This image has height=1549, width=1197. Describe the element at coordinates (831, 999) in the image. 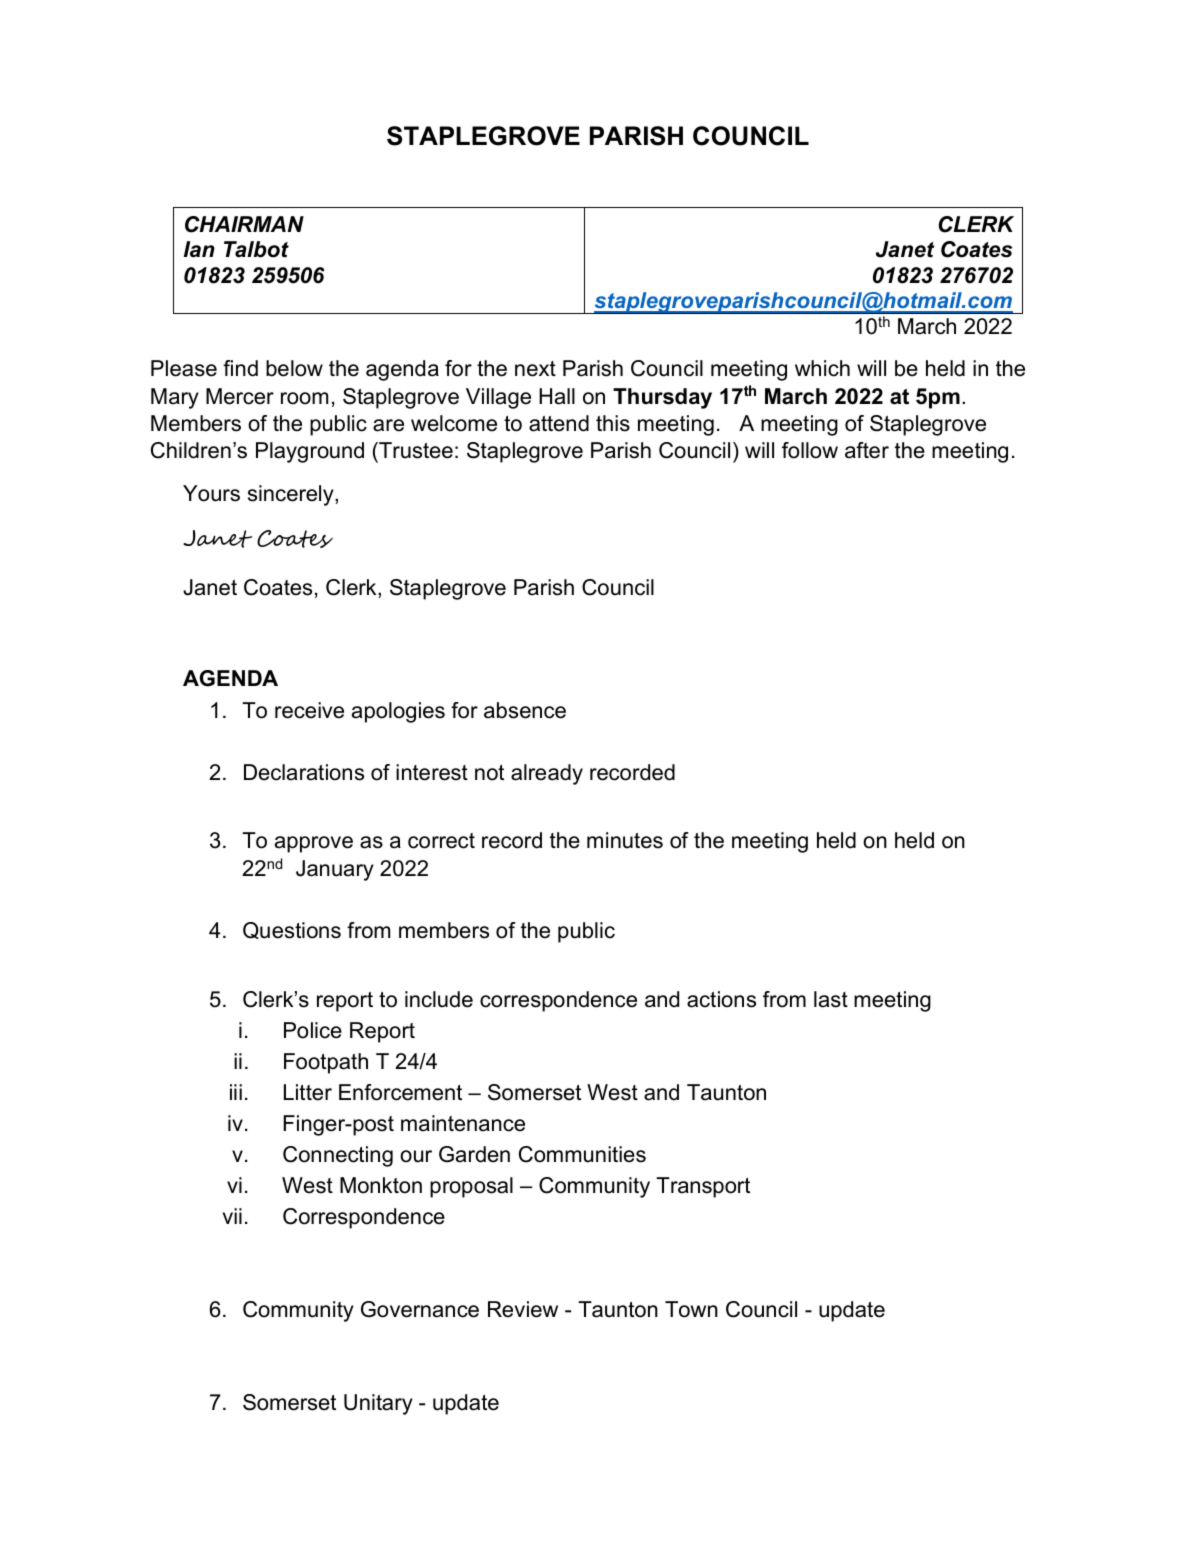

I see `last` at that location.
